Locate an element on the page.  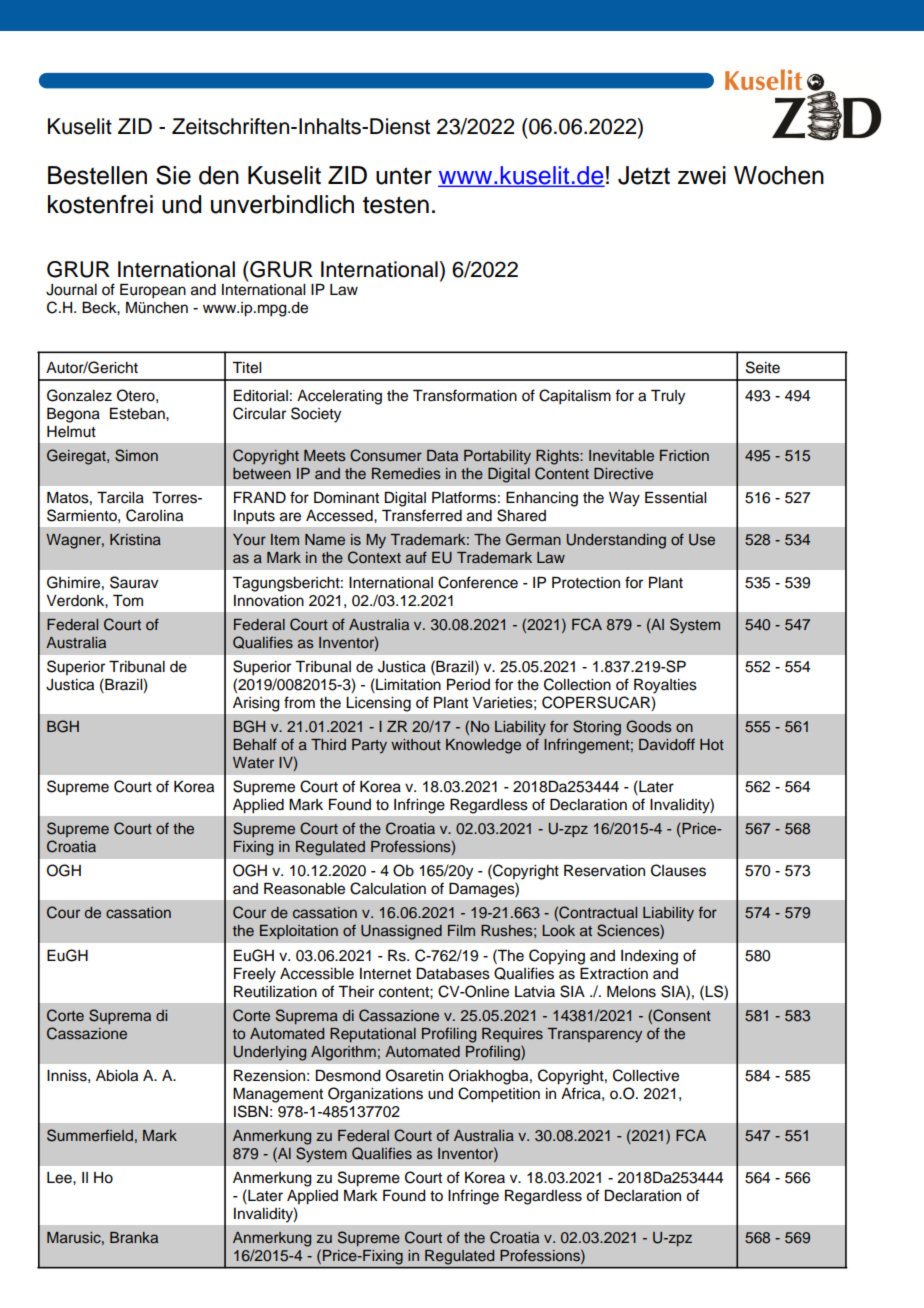
Clauses is located at coordinates (678, 870).
